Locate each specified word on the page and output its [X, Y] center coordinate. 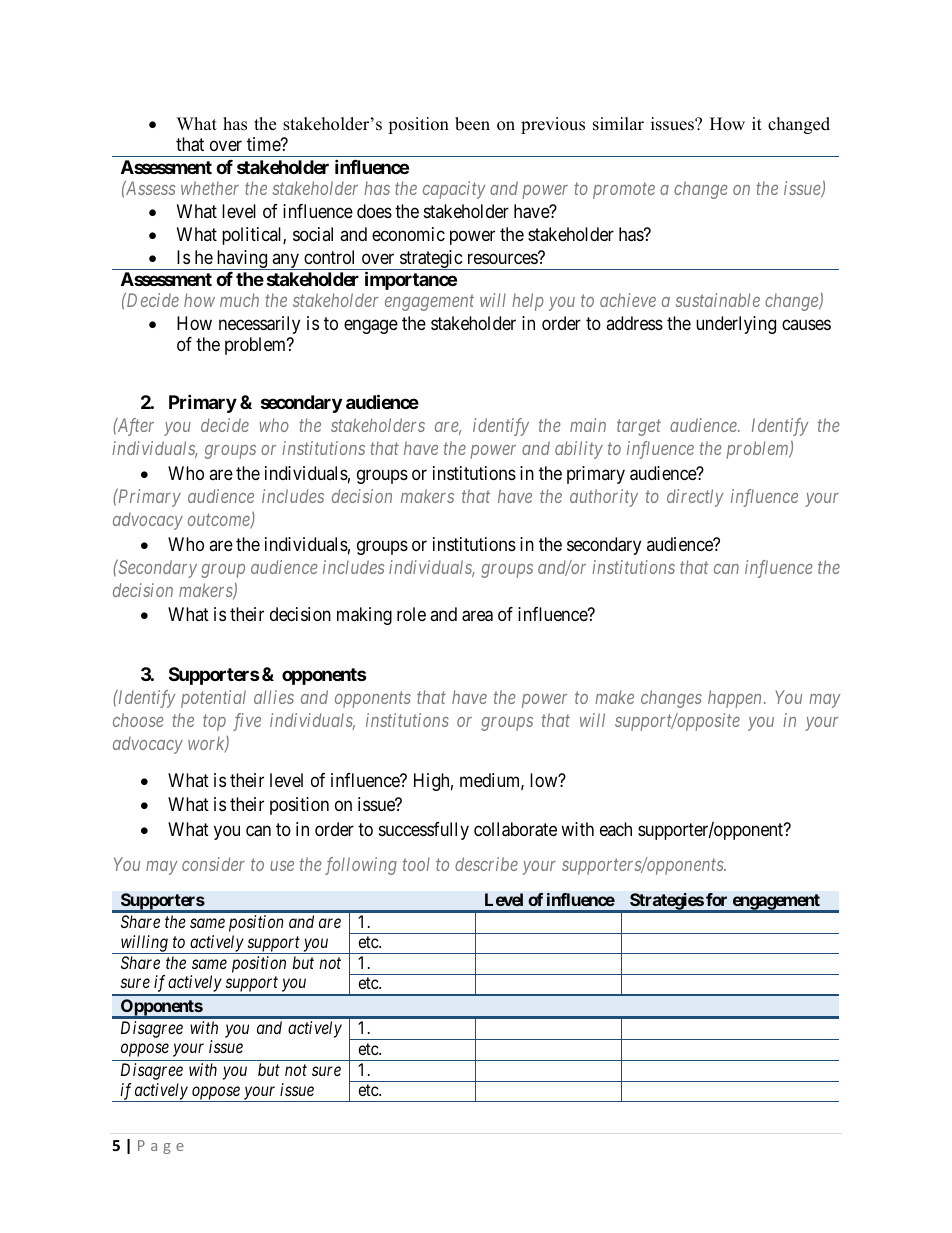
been [472, 124]
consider [213, 864]
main [588, 425]
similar [618, 124]
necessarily [259, 325]
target [639, 428]
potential [213, 699]
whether [210, 188]
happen [736, 699]
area [477, 616]
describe [486, 864]
